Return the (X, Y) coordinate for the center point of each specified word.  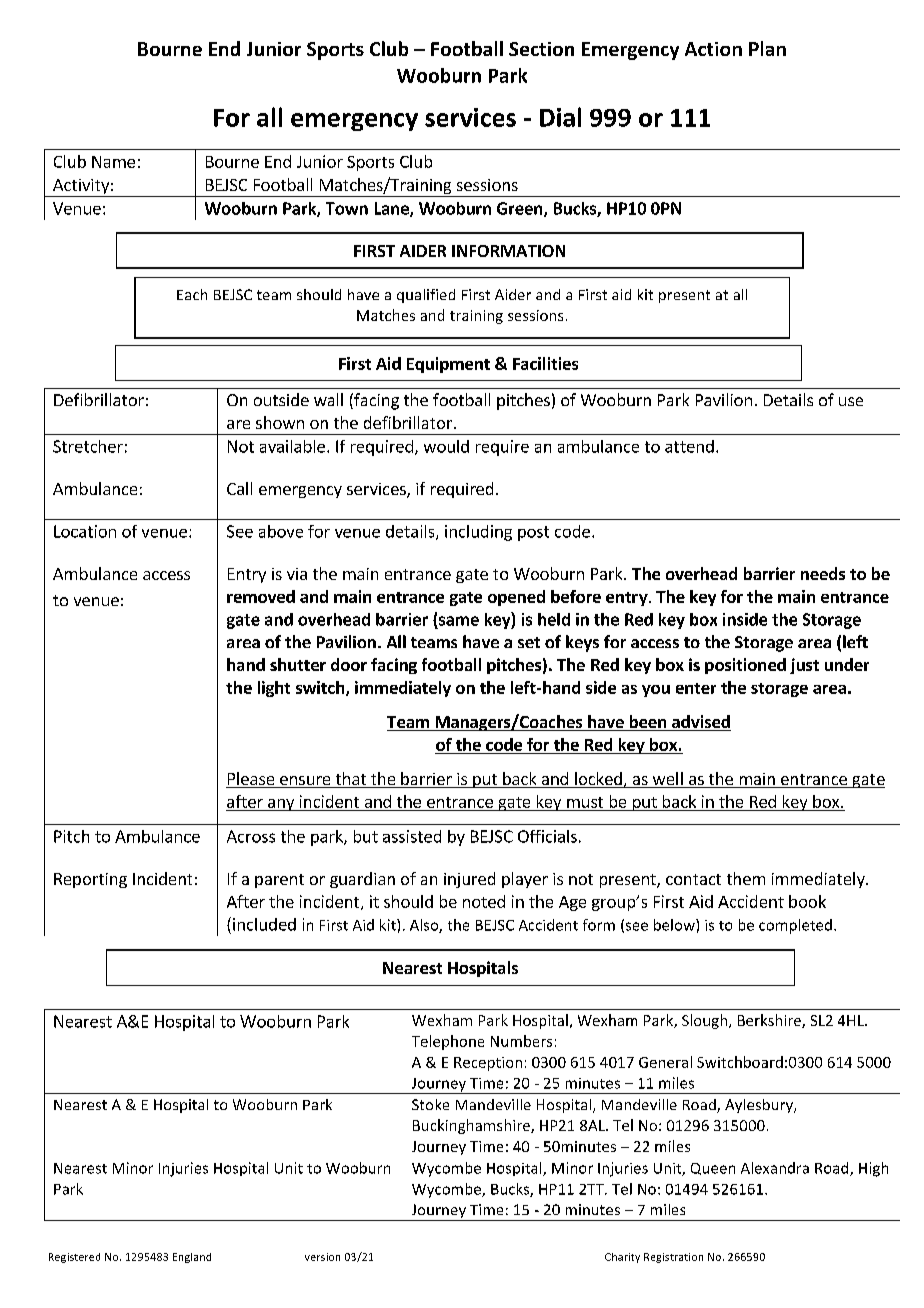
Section (541, 49)
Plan (767, 48)
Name (113, 162)
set (529, 642)
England (192, 1258)
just (804, 666)
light (274, 689)
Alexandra (775, 1168)
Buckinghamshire (472, 1126)
